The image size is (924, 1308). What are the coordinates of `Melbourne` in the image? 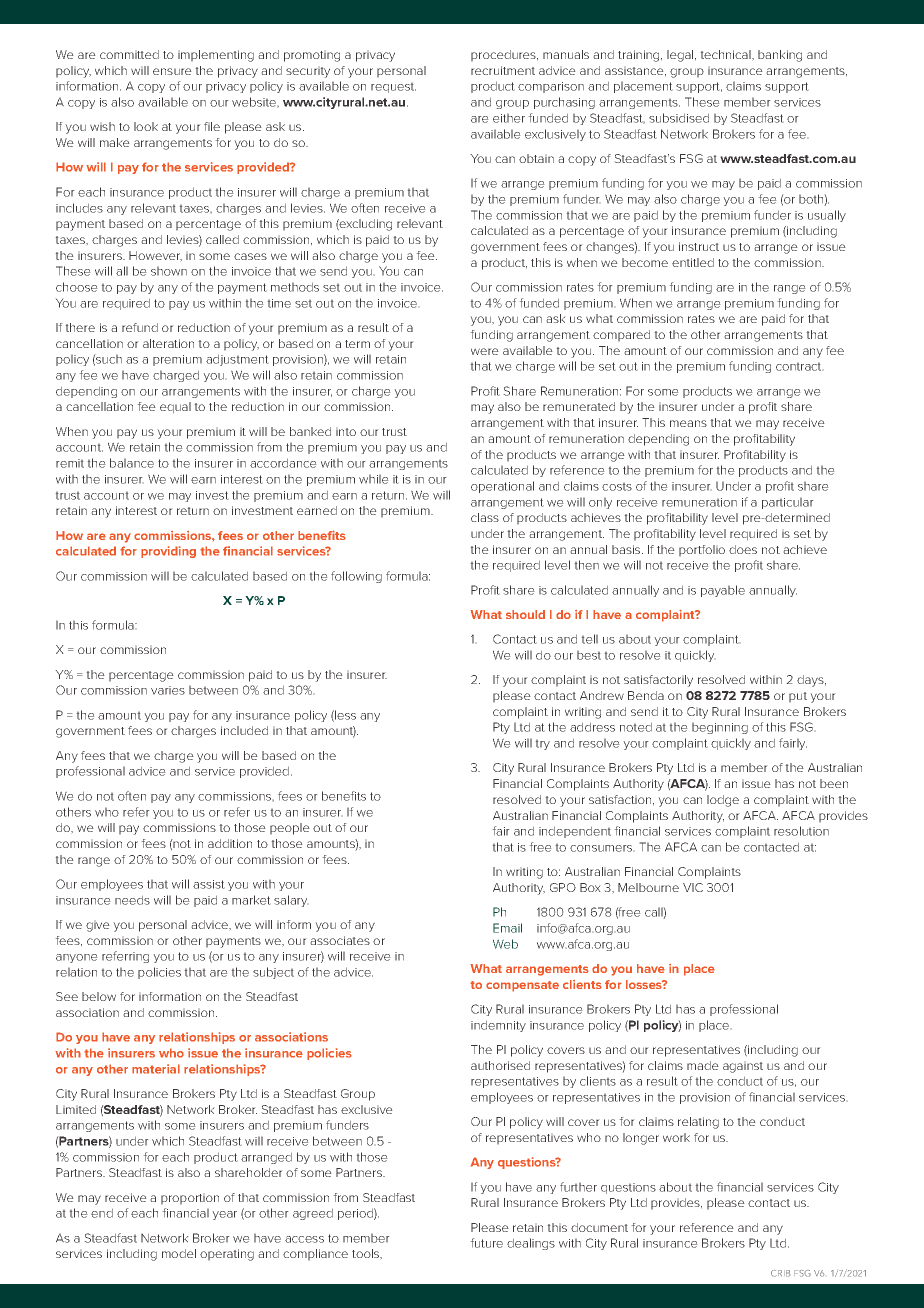 It's located at (648, 887).
